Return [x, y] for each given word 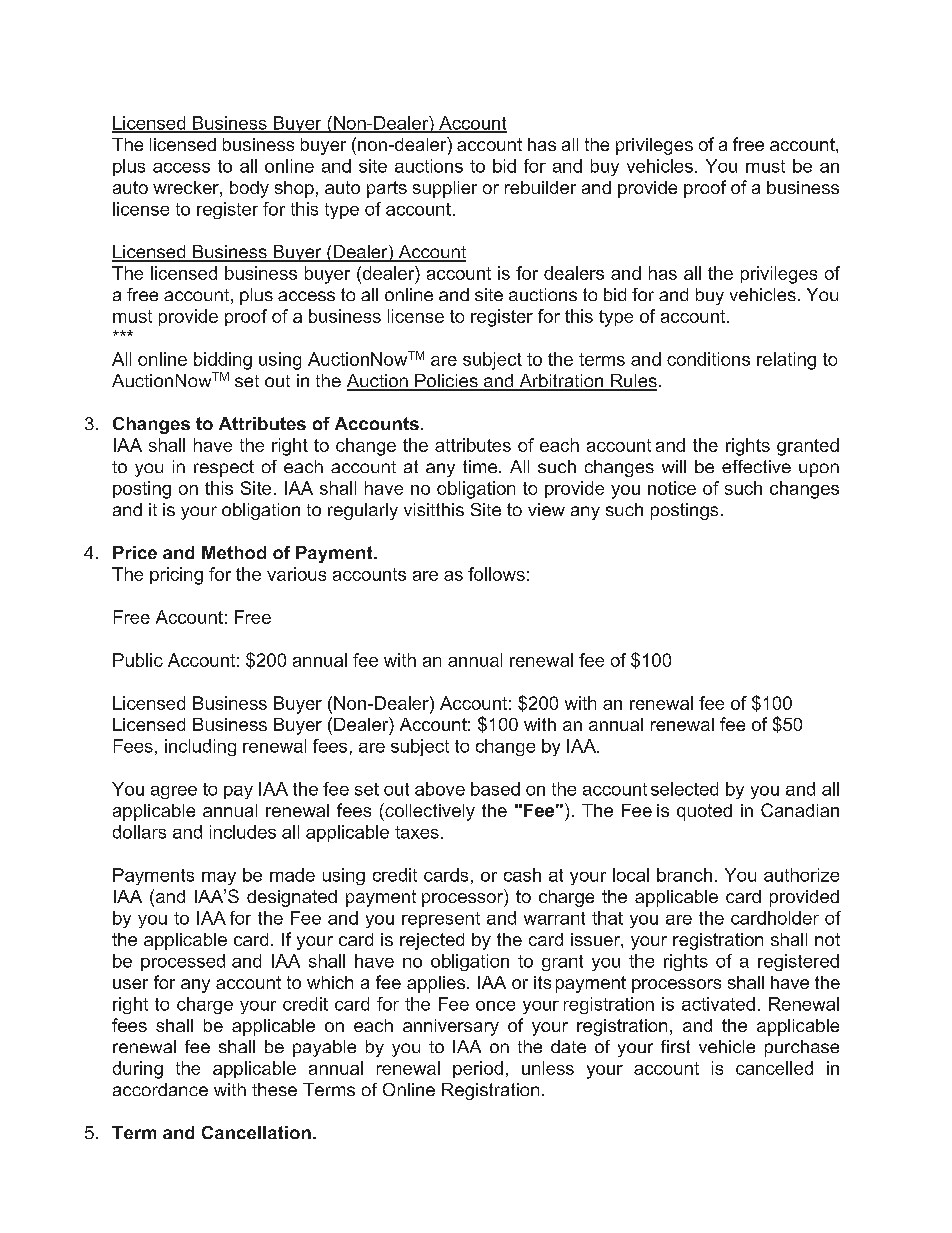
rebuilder [540, 187]
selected [684, 789]
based [495, 789]
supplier [445, 189]
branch [684, 875]
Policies [446, 382]
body [249, 189]
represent [441, 920]
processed [183, 962]
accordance [160, 1089]
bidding [223, 361]
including [200, 747]
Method [234, 552]
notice [672, 488]
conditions [708, 359]
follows [496, 574]
